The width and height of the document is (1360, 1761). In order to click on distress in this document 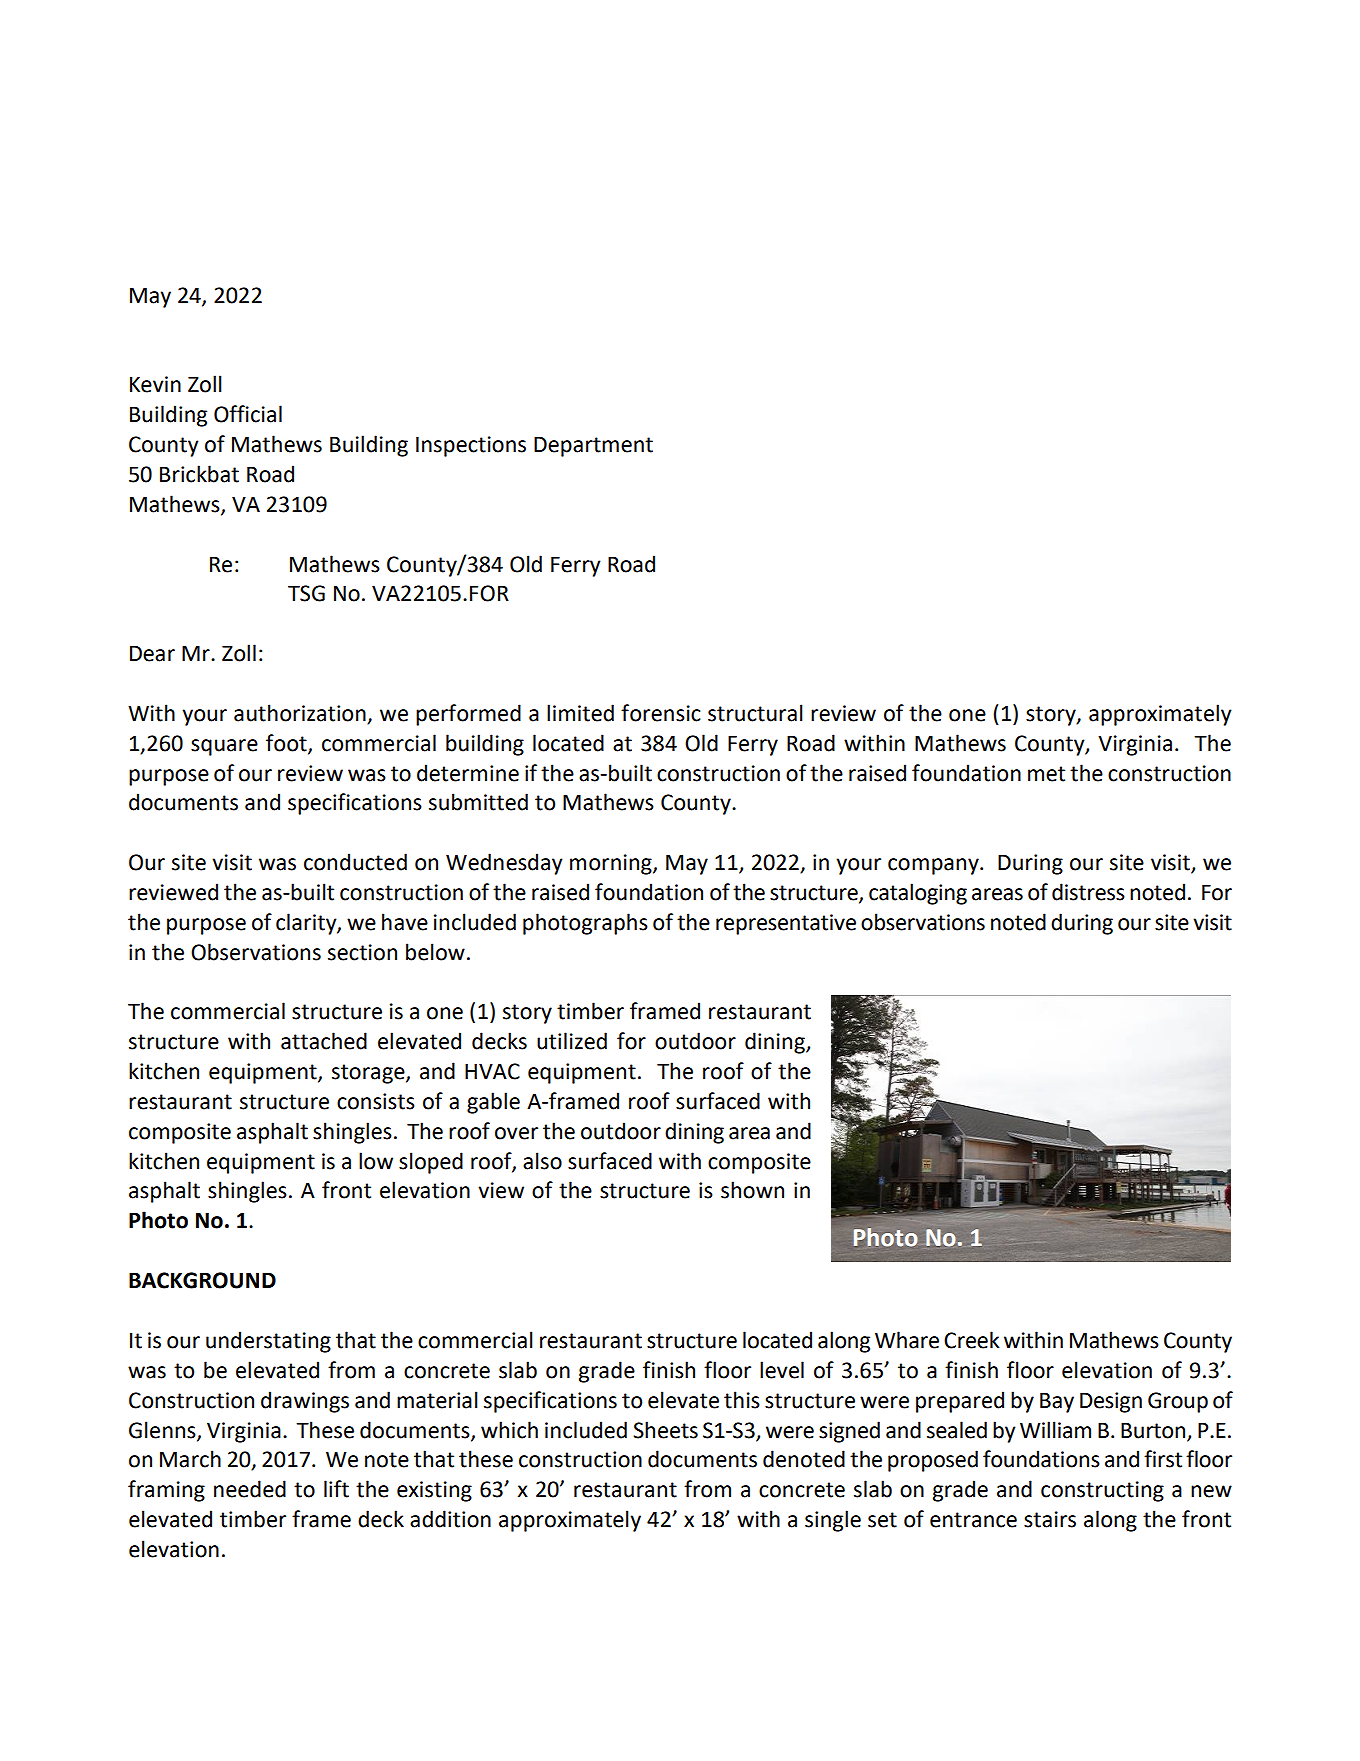, I will do `click(1088, 892)`.
